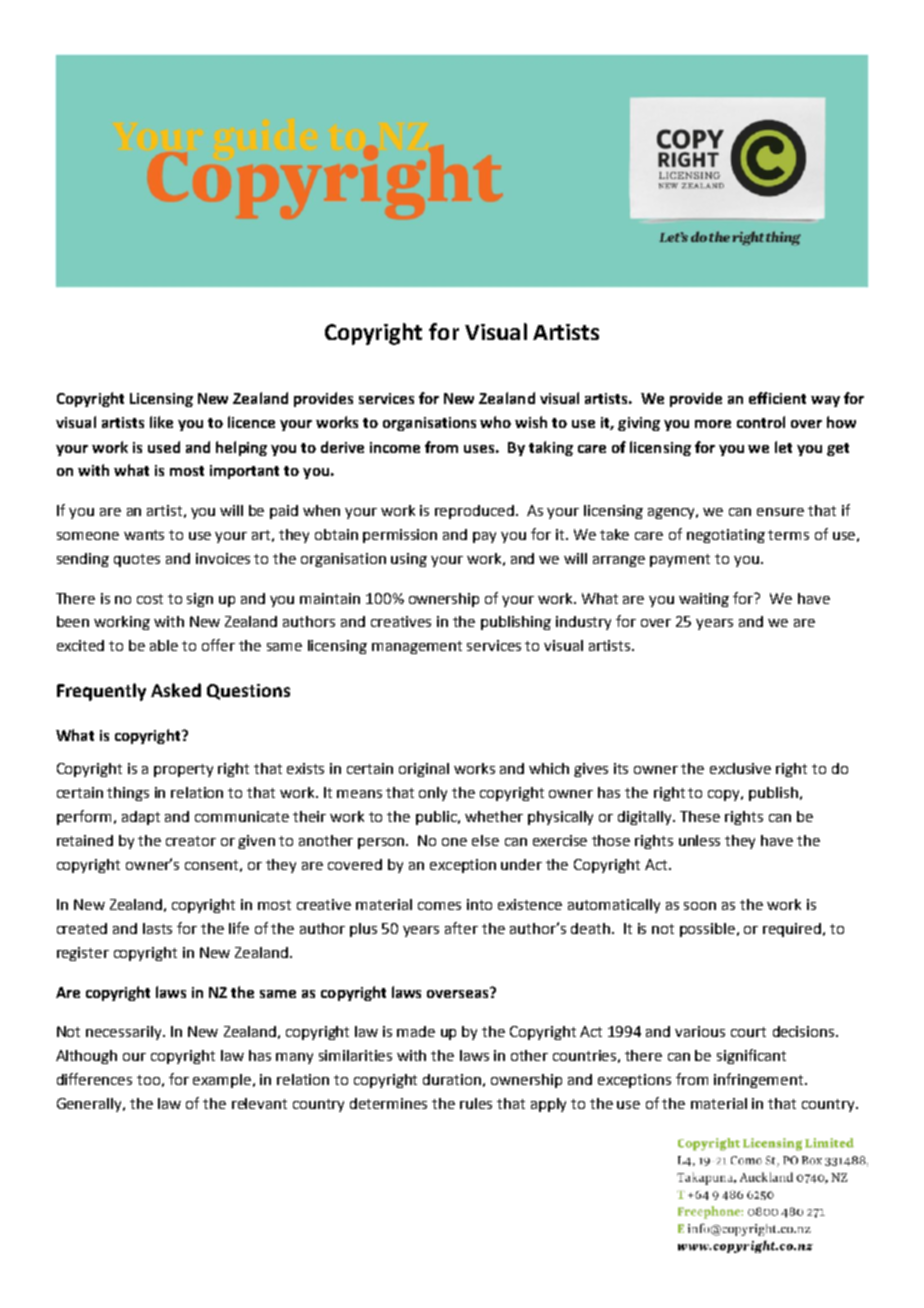 The height and width of the screenshot is (1308, 924). Describe the element at coordinates (191, 841) in the screenshot. I see `creator` at that location.
